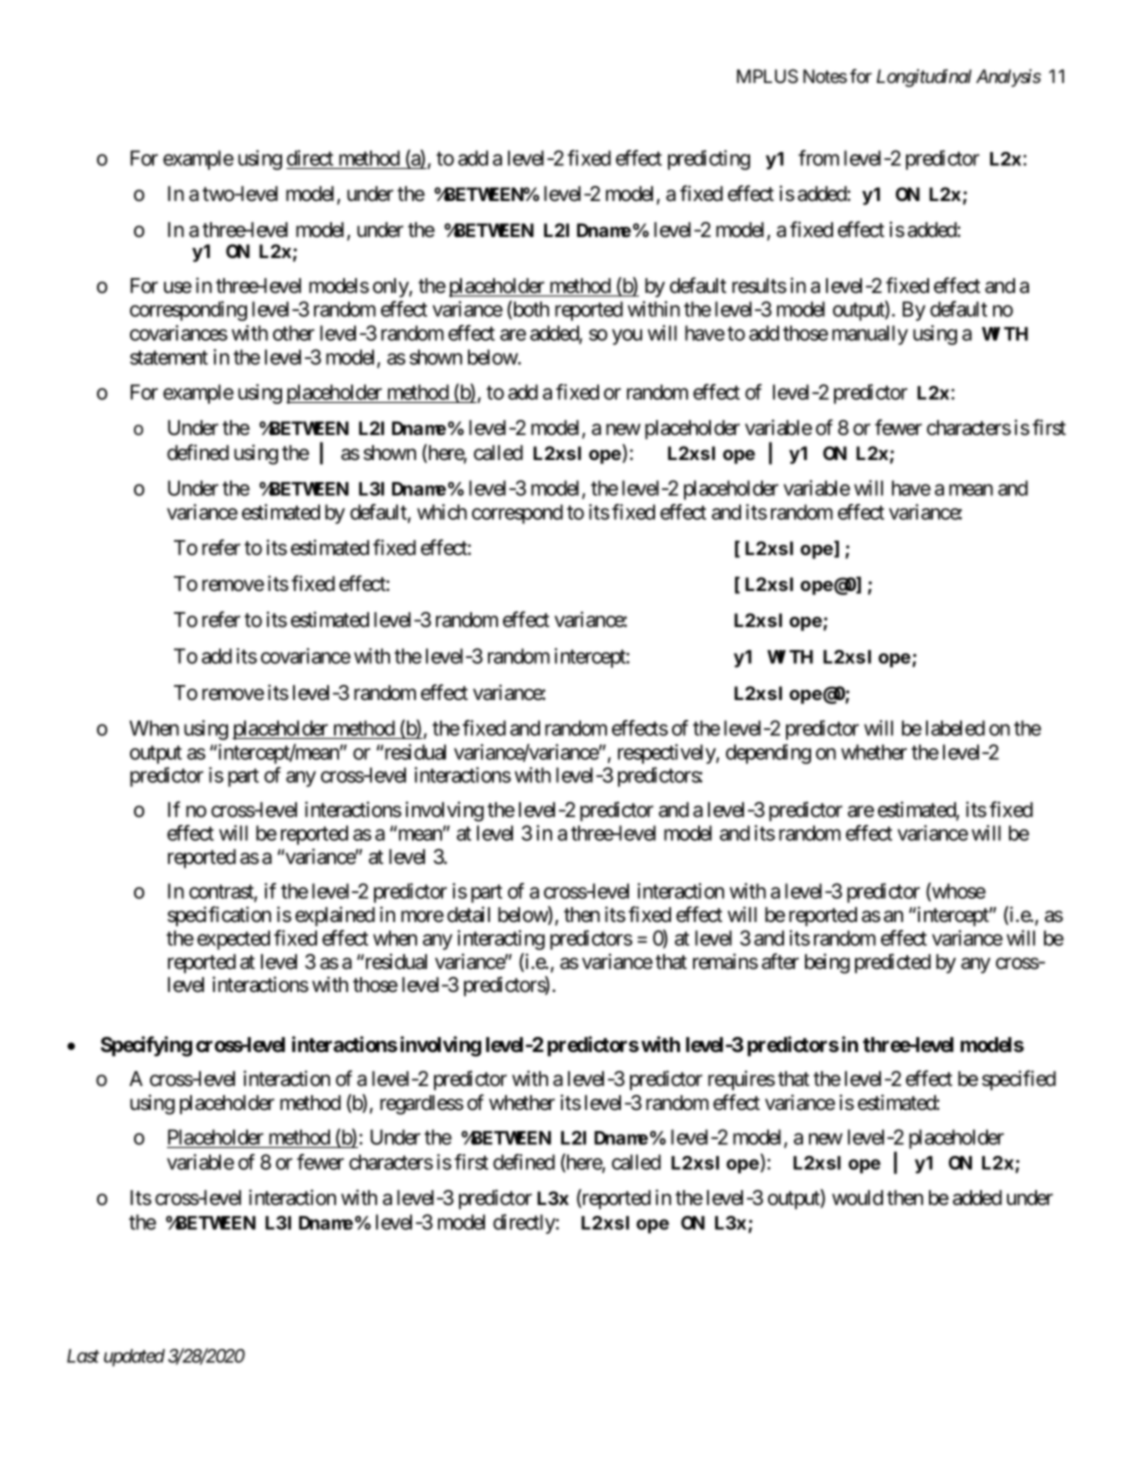 The height and width of the page is (1467, 1134). I want to click on which, so click(442, 512).
